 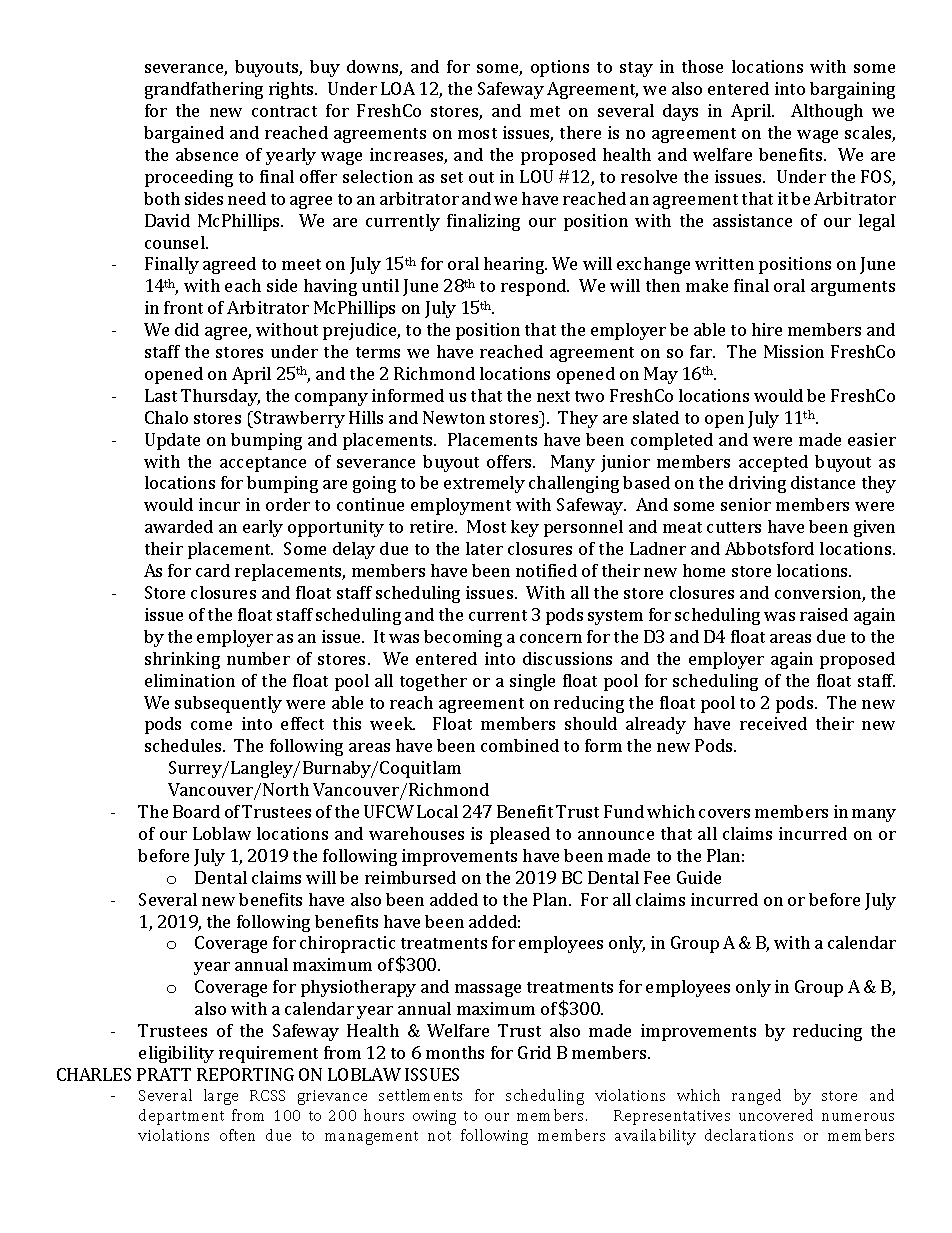 What do you see at coordinates (420, 1095) in the page?
I see `settlements` at bounding box center [420, 1095].
